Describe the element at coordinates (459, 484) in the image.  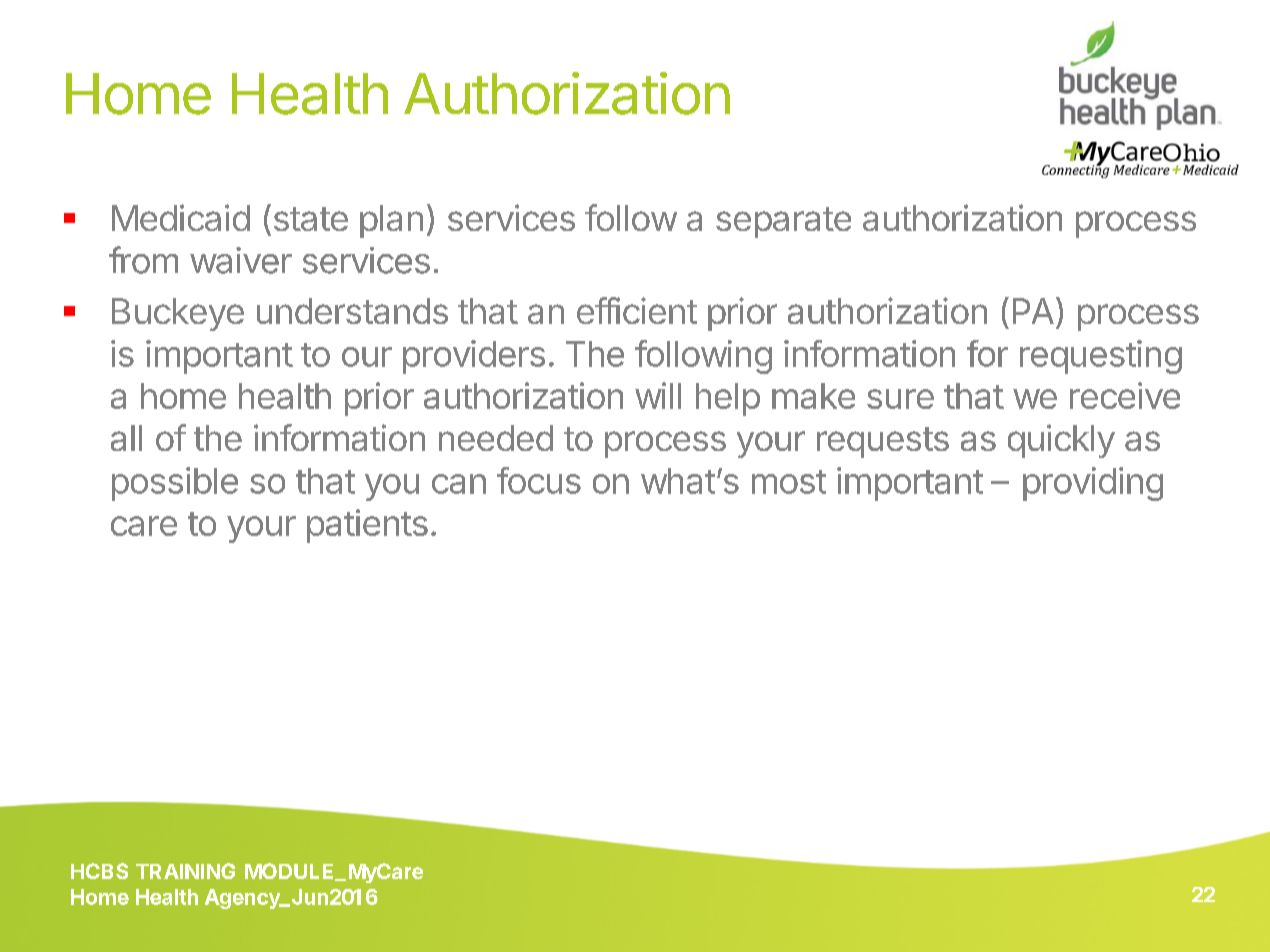
I see `can` at that location.
